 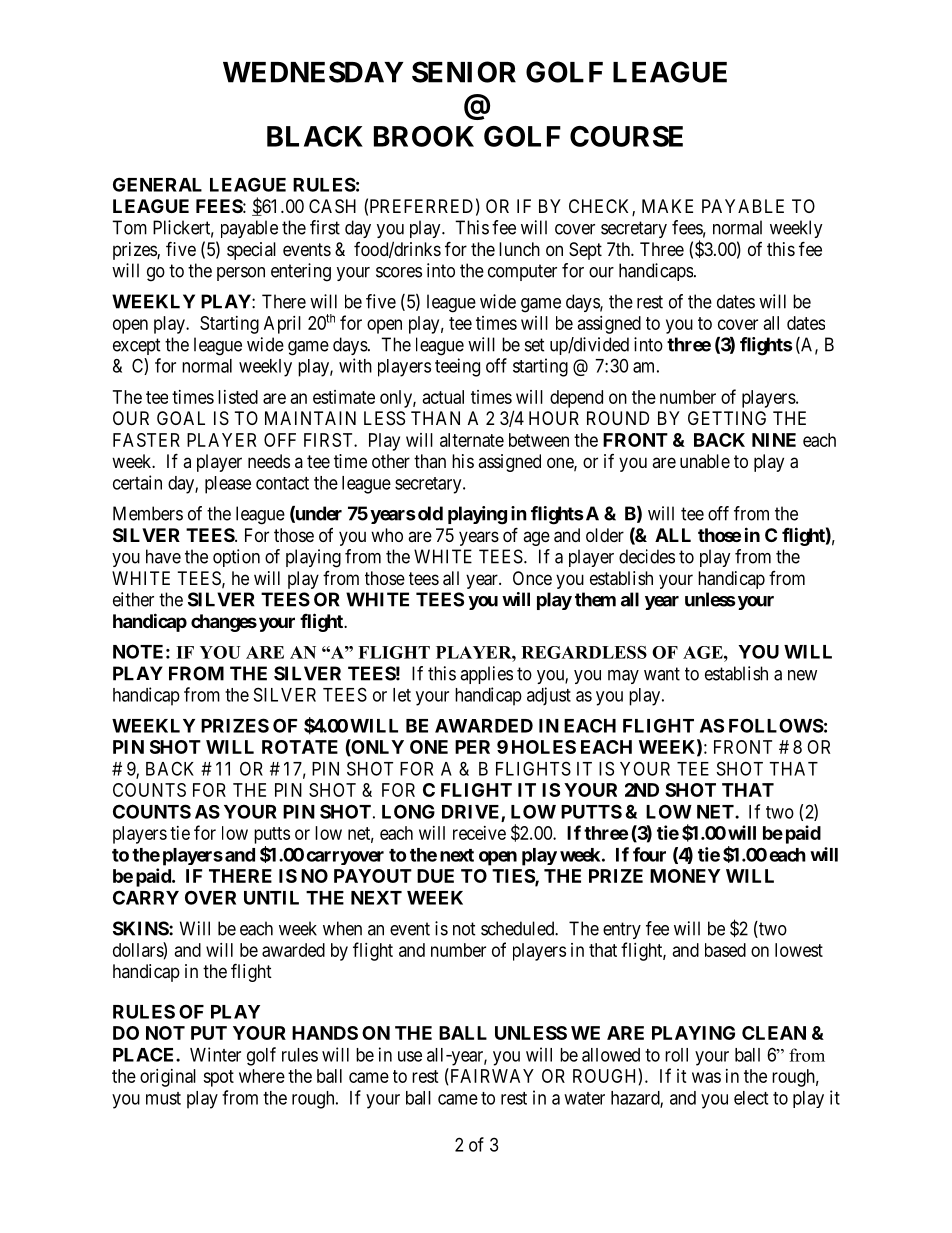 What do you see at coordinates (218, 1078) in the screenshot?
I see `spot` at bounding box center [218, 1078].
